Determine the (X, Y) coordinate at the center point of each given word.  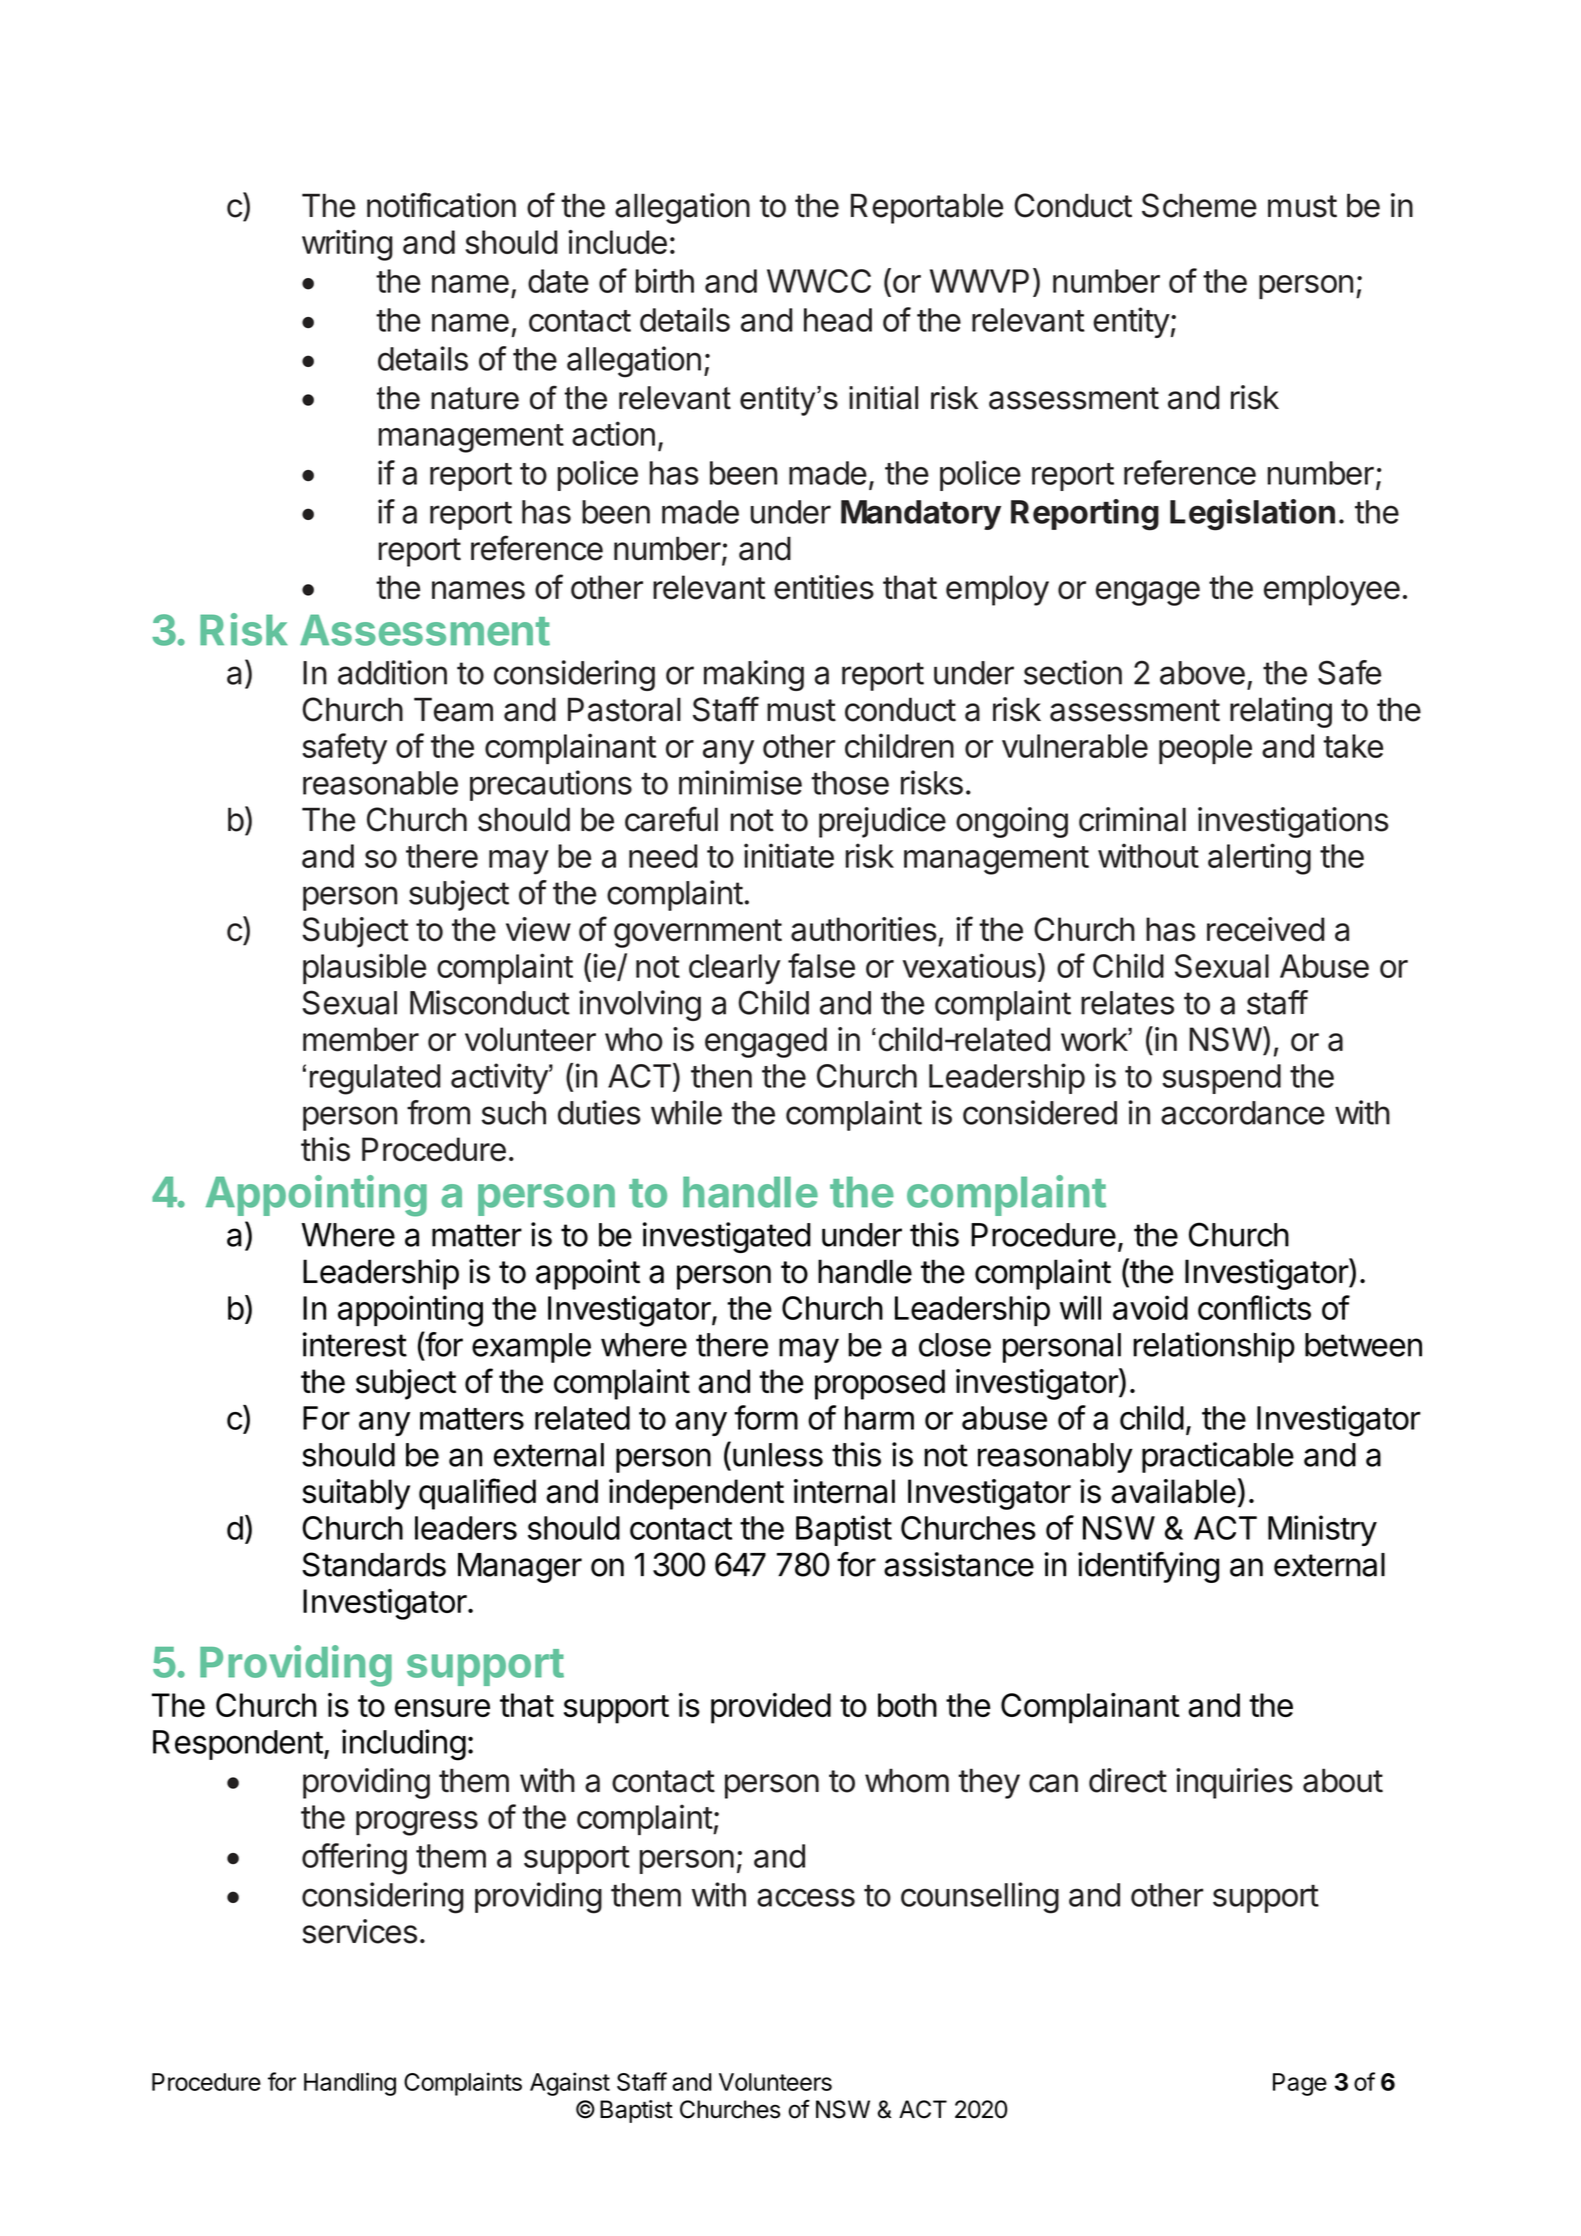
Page (1300, 2084)
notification (441, 205)
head (838, 320)
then (721, 1076)
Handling (350, 2084)
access (806, 1897)
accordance (1243, 1113)
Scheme (1199, 205)
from (438, 1112)
